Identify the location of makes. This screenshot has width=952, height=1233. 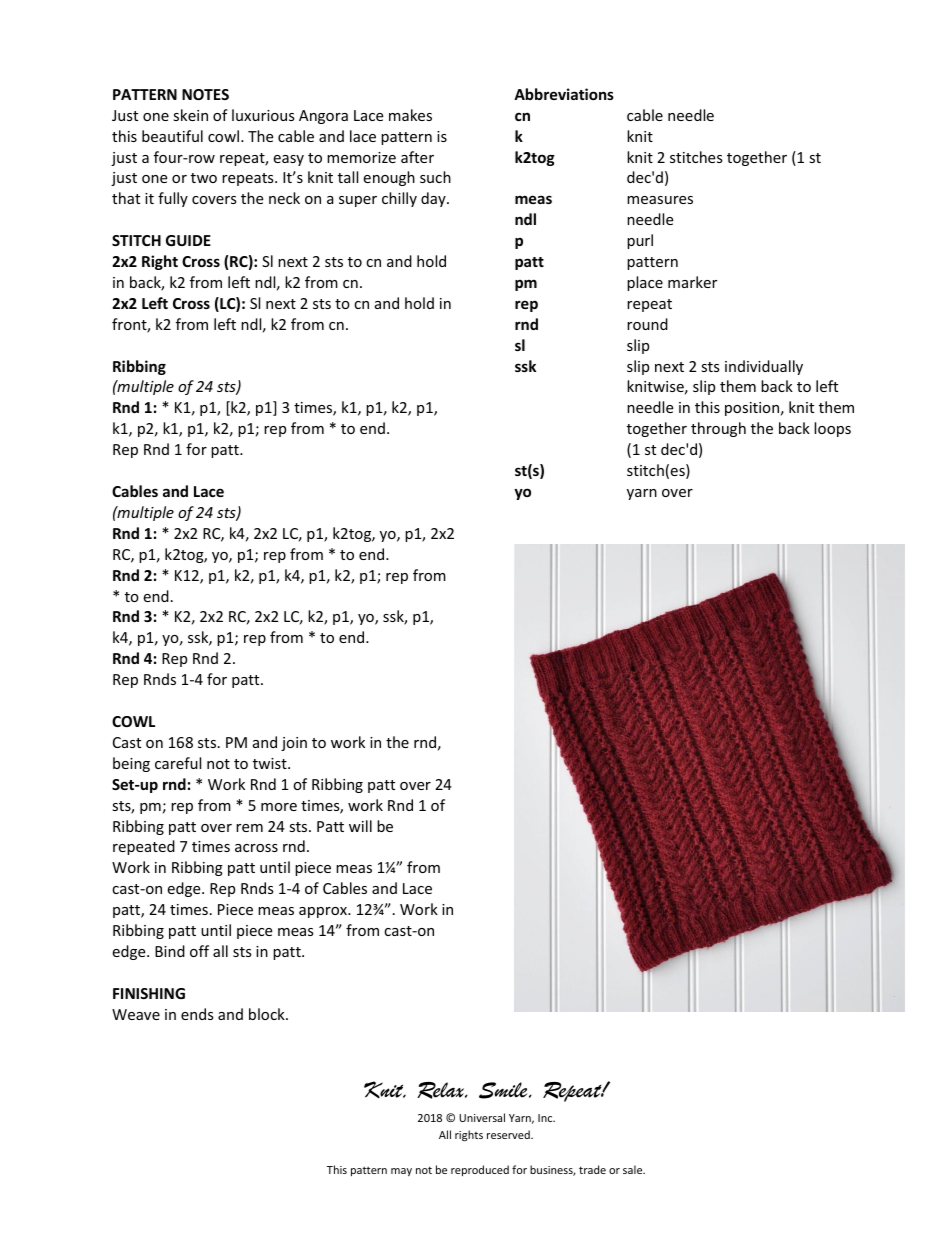
(410, 115).
